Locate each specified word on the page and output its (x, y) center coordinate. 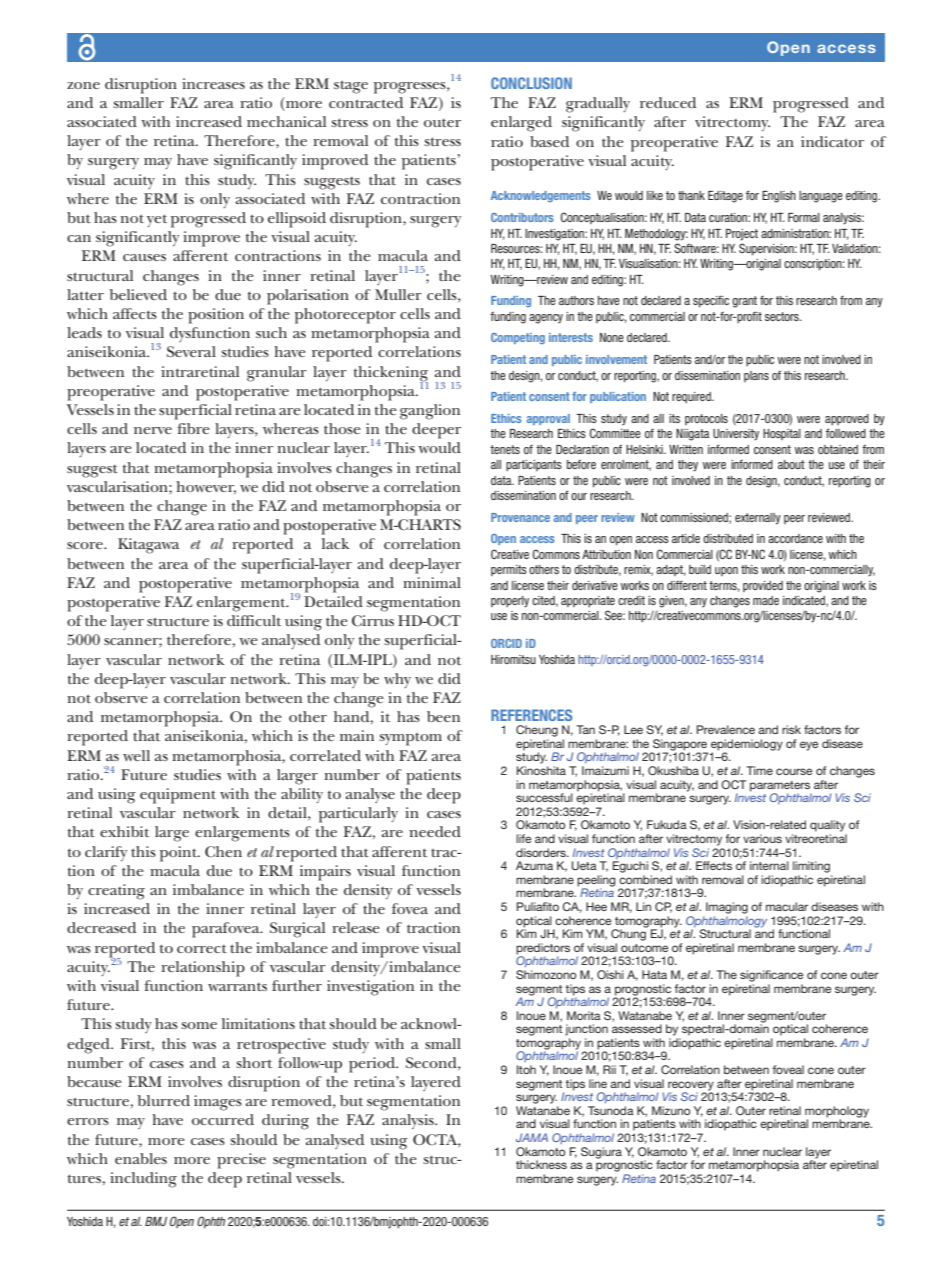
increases (213, 83)
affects (135, 313)
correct (202, 949)
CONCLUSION (531, 83)
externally (758, 519)
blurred (164, 1100)
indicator (832, 141)
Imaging (727, 908)
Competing (518, 338)
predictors (543, 950)
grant (744, 302)
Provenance (520, 517)
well (136, 755)
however (206, 487)
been (443, 716)
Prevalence (726, 729)
